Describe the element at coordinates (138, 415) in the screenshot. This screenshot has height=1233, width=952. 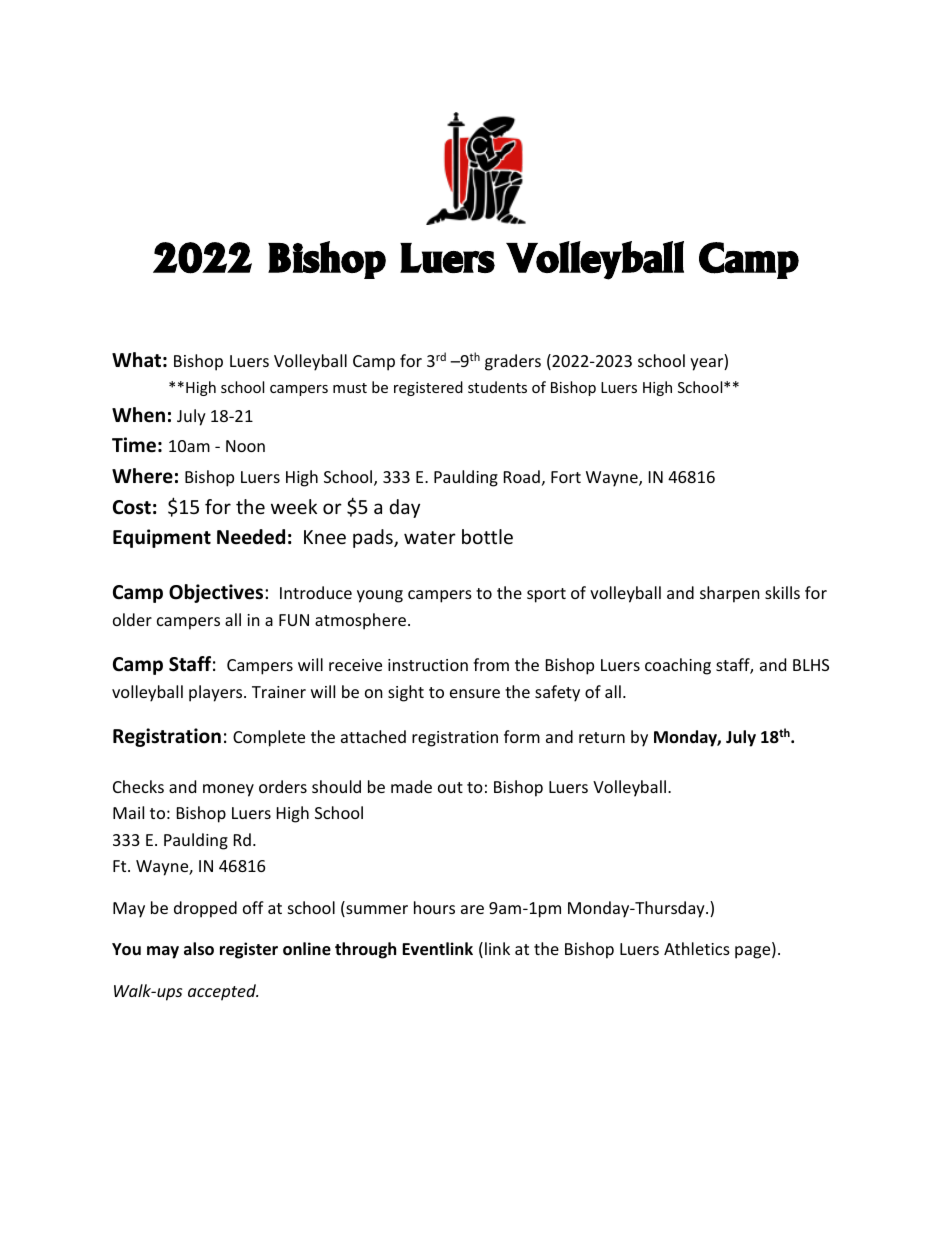
I see `When` at that location.
